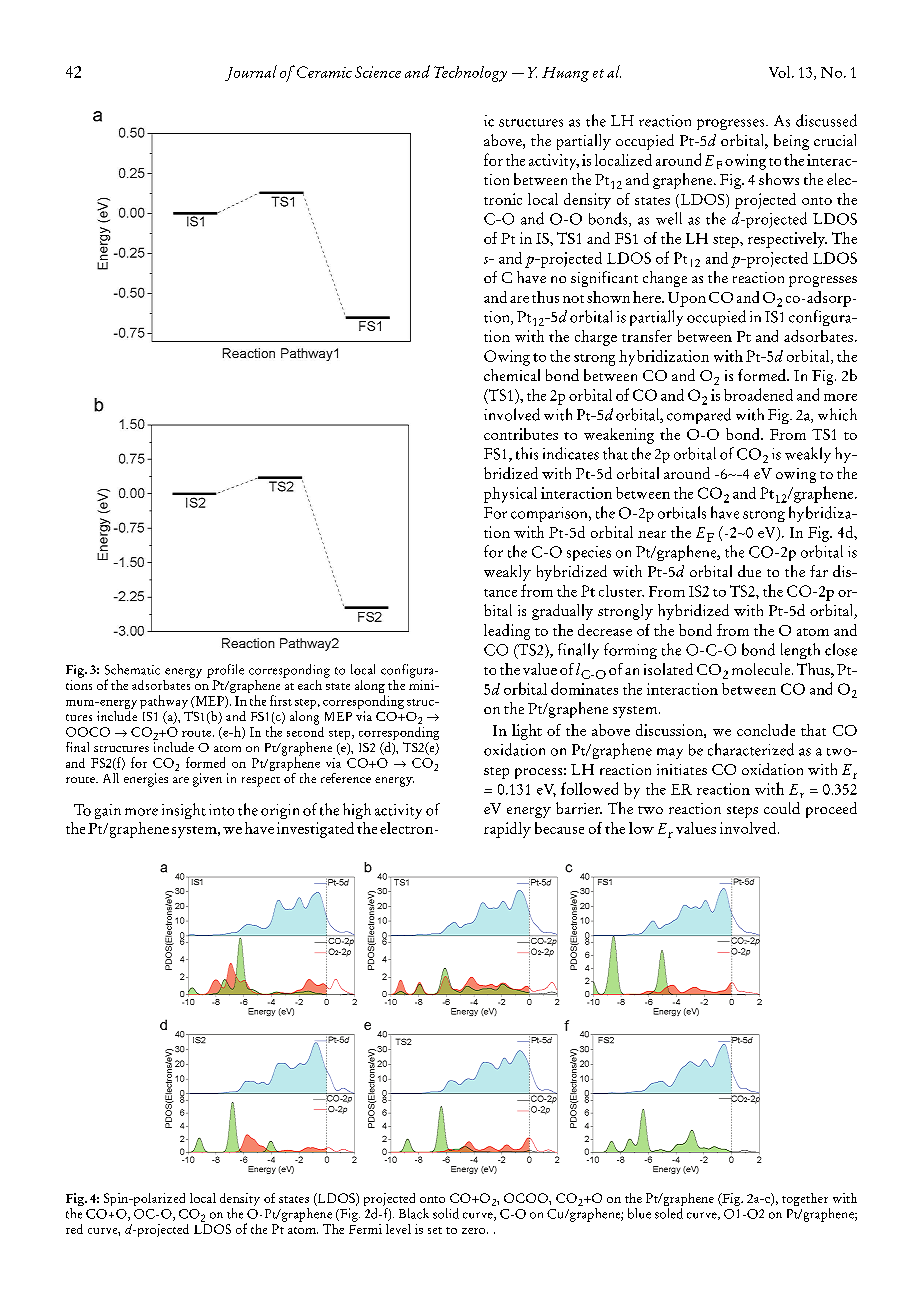  I want to click on molecule, so click(762, 669).
